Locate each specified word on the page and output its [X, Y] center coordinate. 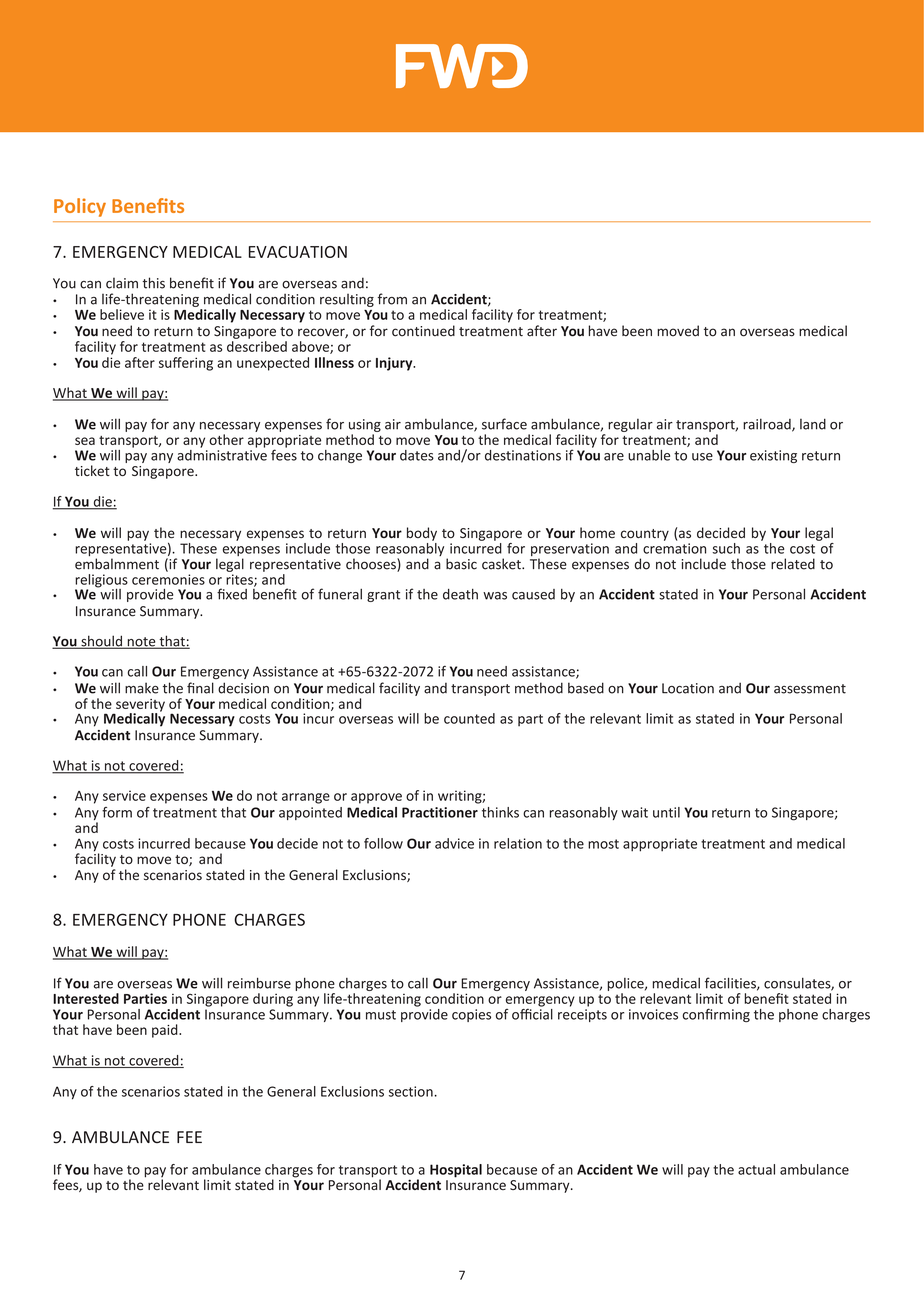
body [422, 534]
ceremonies [168, 579]
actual [756, 1169]
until [666, 812]
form [117, 812]
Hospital [456, 1171]
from [392, 299]
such [726, 548]
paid [166, 1031]
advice [454, 843]
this [154, 283]
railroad [768, 425]
